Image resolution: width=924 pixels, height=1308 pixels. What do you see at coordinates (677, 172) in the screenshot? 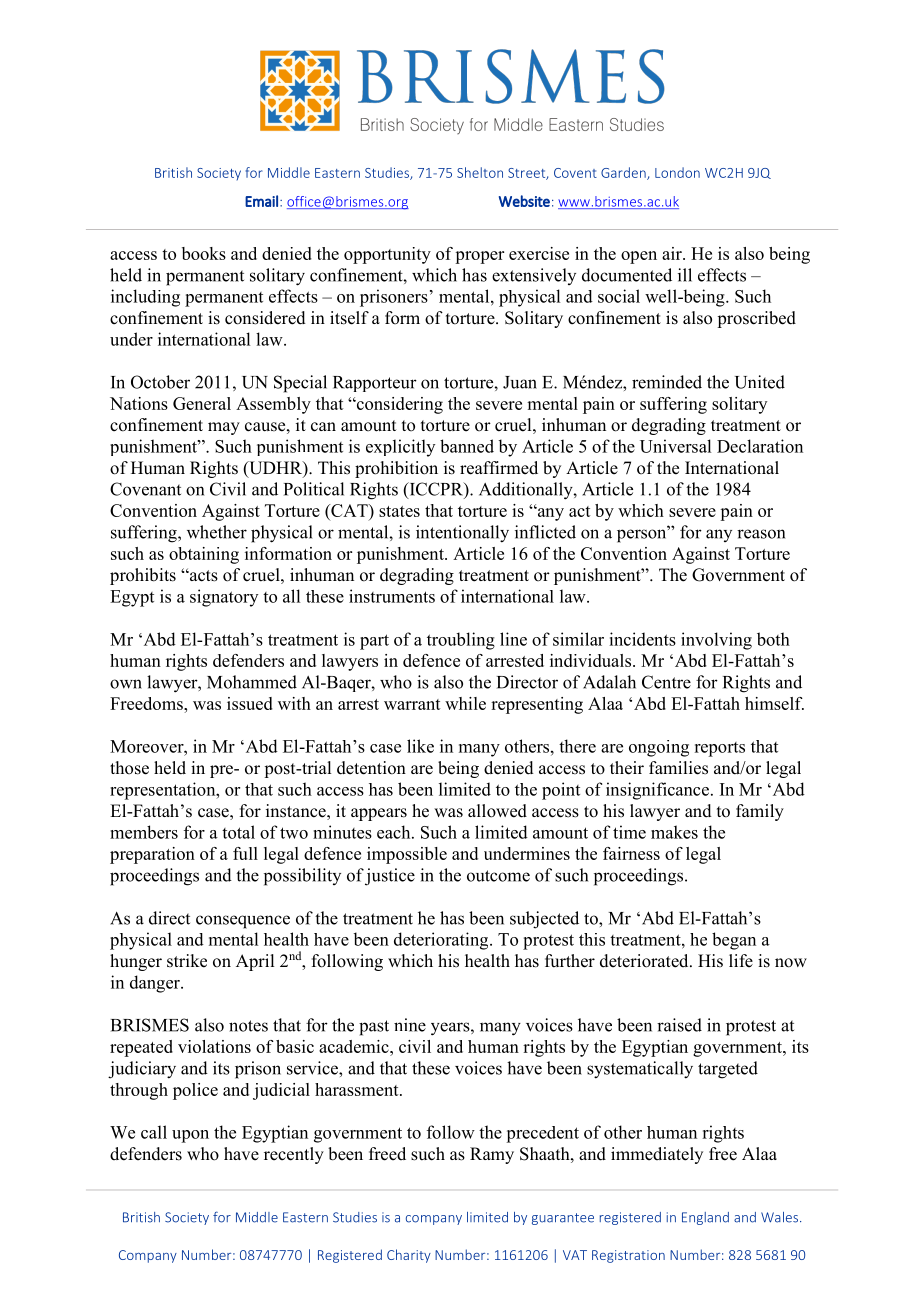
I see `London` at bounding box center [677, 172].
